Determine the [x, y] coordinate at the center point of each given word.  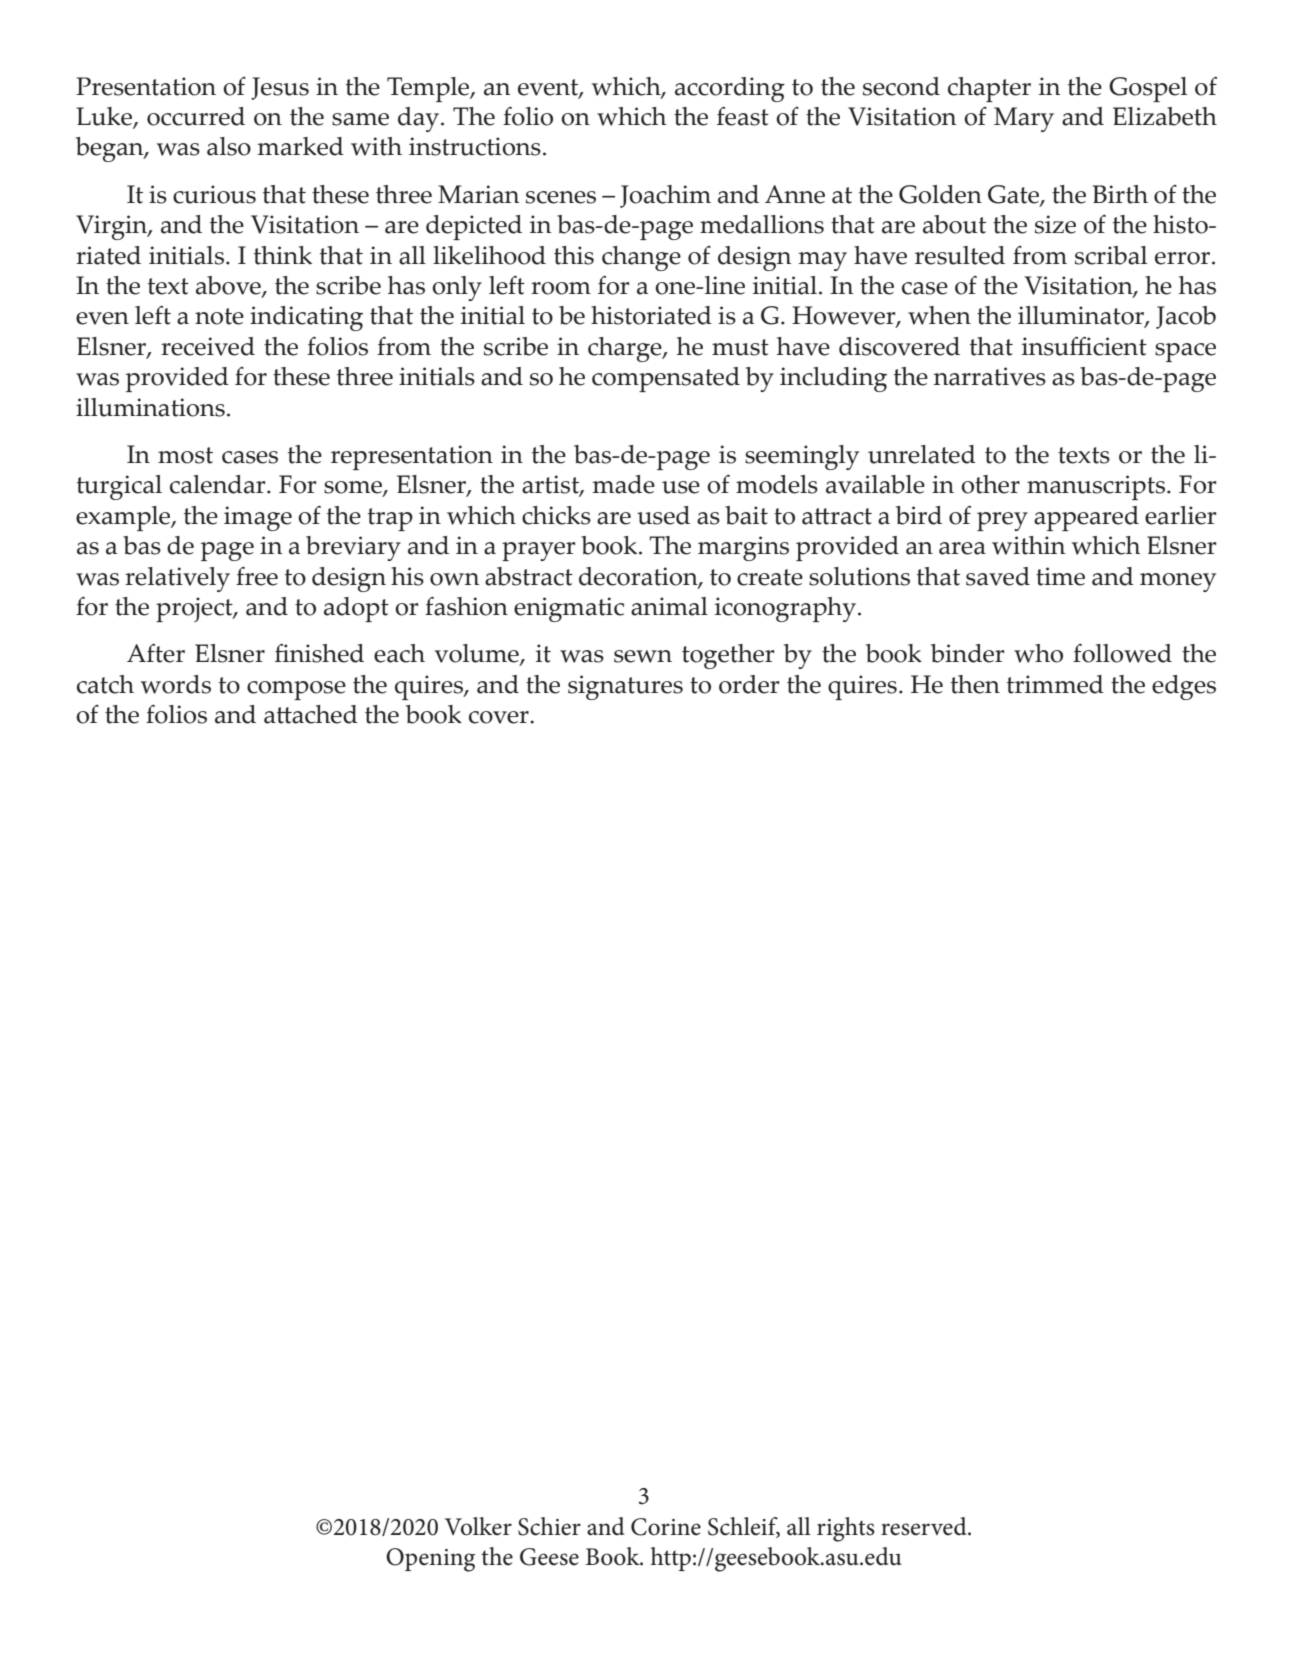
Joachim [665, 196]
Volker [478, 1526]
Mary [1024, 119]
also [229, 146]
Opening [430, 1560]
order [749, 684]
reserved [925, 1526]
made [624, 484]
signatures [625, 687]
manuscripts [1096, 487]
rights [846, 1529]
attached [311, 714]
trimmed [1055, 684]
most [185, 455]
